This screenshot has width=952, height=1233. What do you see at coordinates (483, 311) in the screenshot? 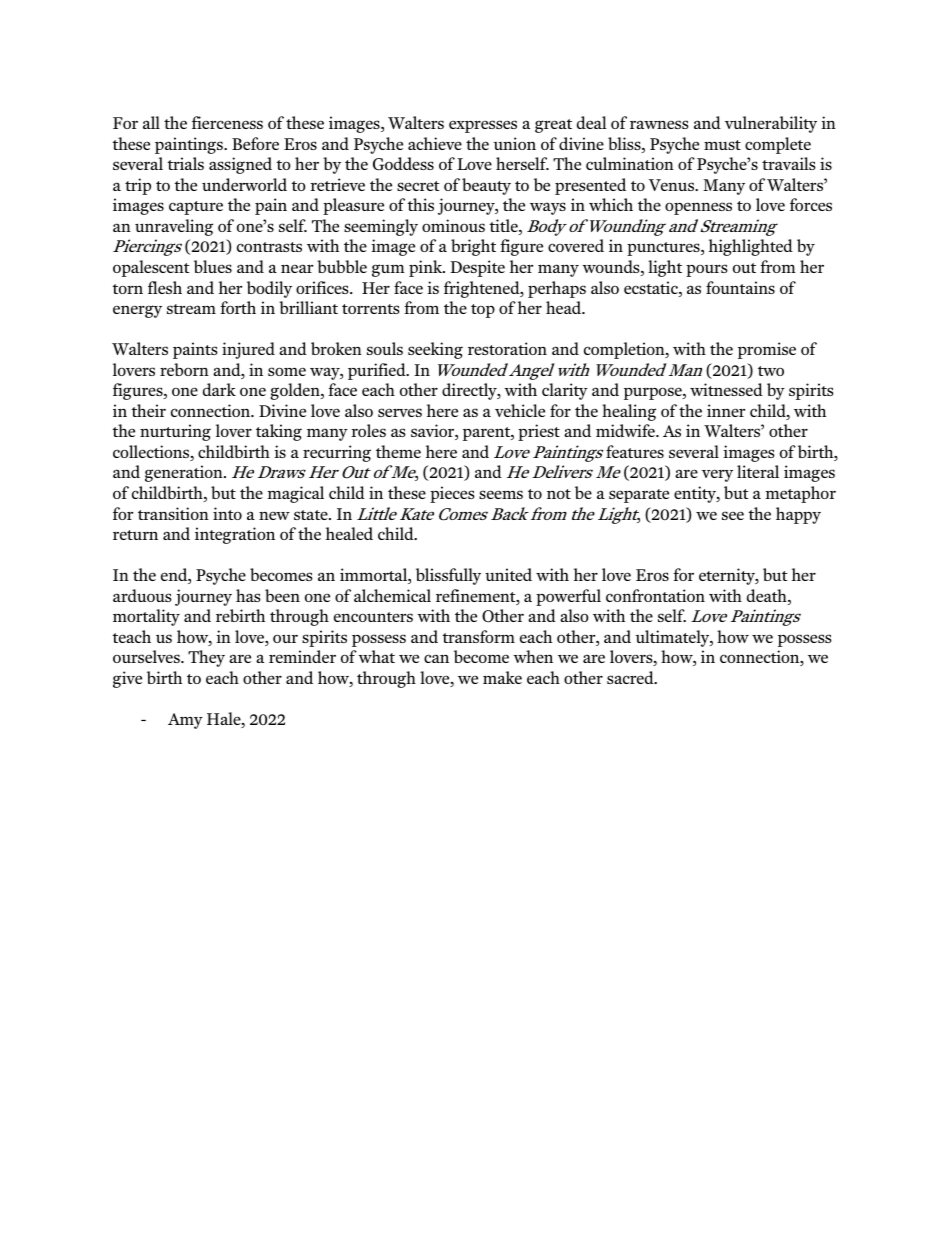
I see `top` at bounding box center [483, 311].
